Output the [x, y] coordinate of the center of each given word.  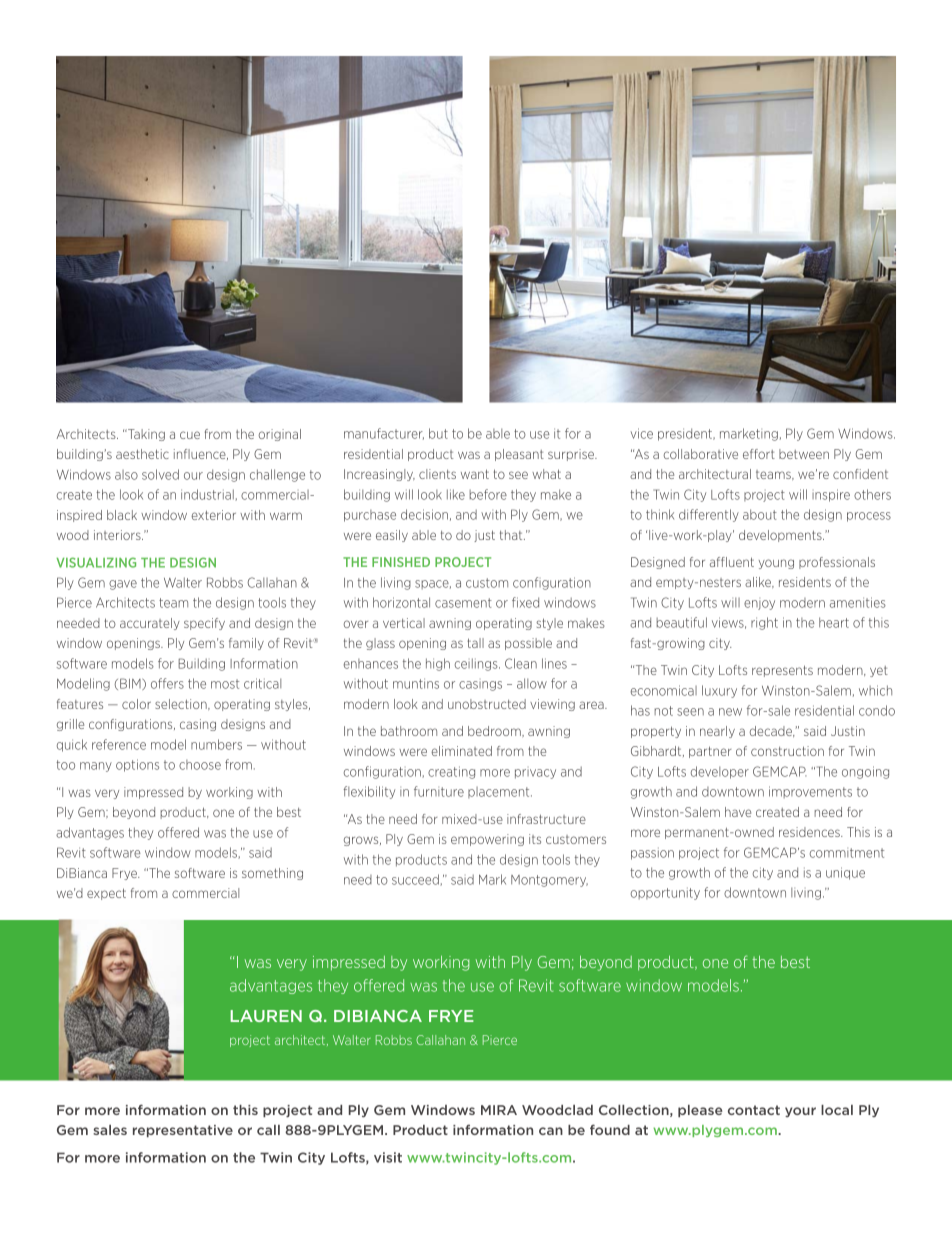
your [800, 1112]
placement [500, 792]
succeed [416, 880]
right [764, 623]
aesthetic [142, 454]
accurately [150, 624]
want [475, 474]
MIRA [499, 1110]
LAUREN [266, 1016]
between [804, 454]
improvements [810, 792]
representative [183, 1131]
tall [475, 643]
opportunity [665, 894]
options [137, 765]
